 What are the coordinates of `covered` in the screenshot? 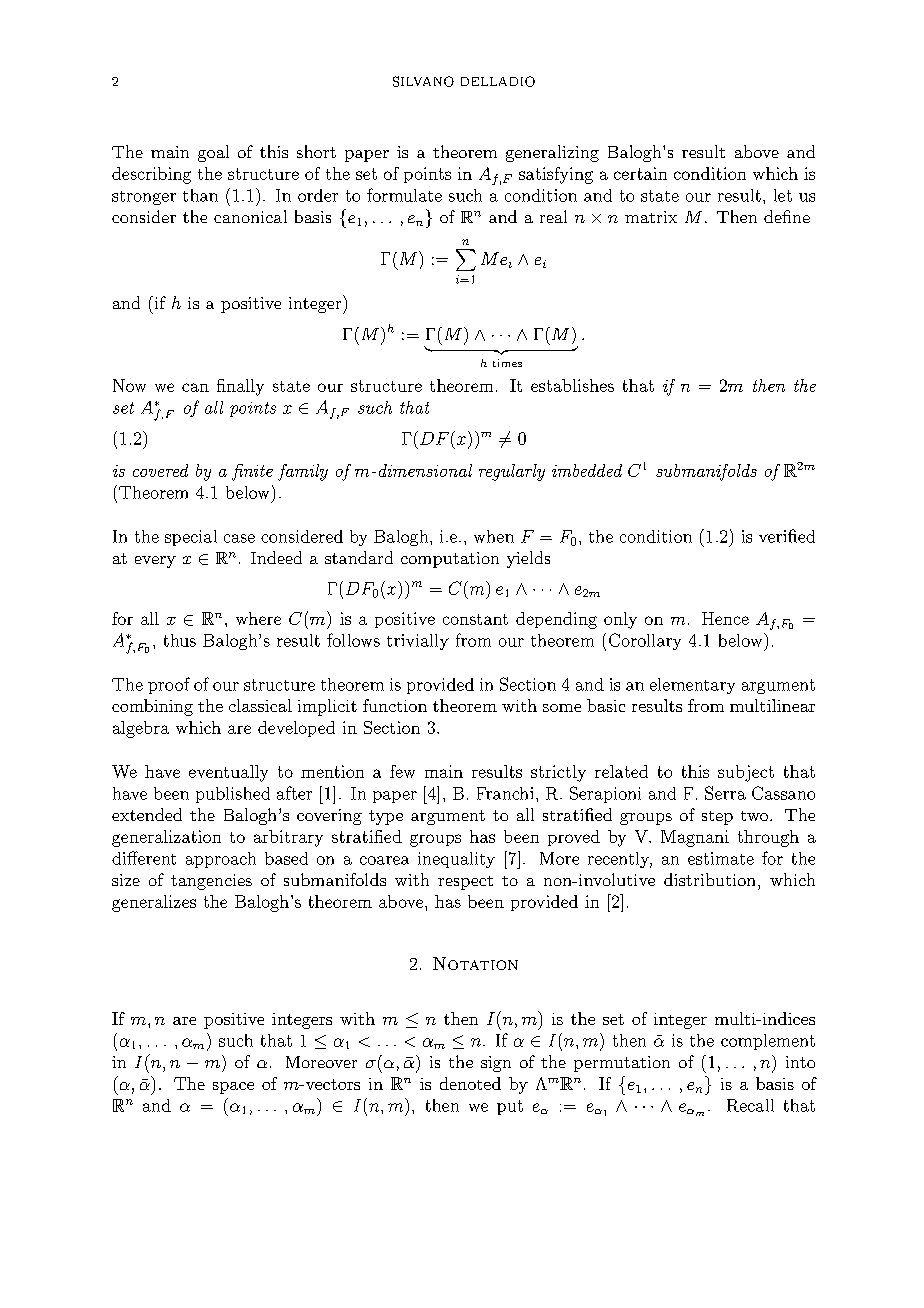 It's located at (160, 470).
